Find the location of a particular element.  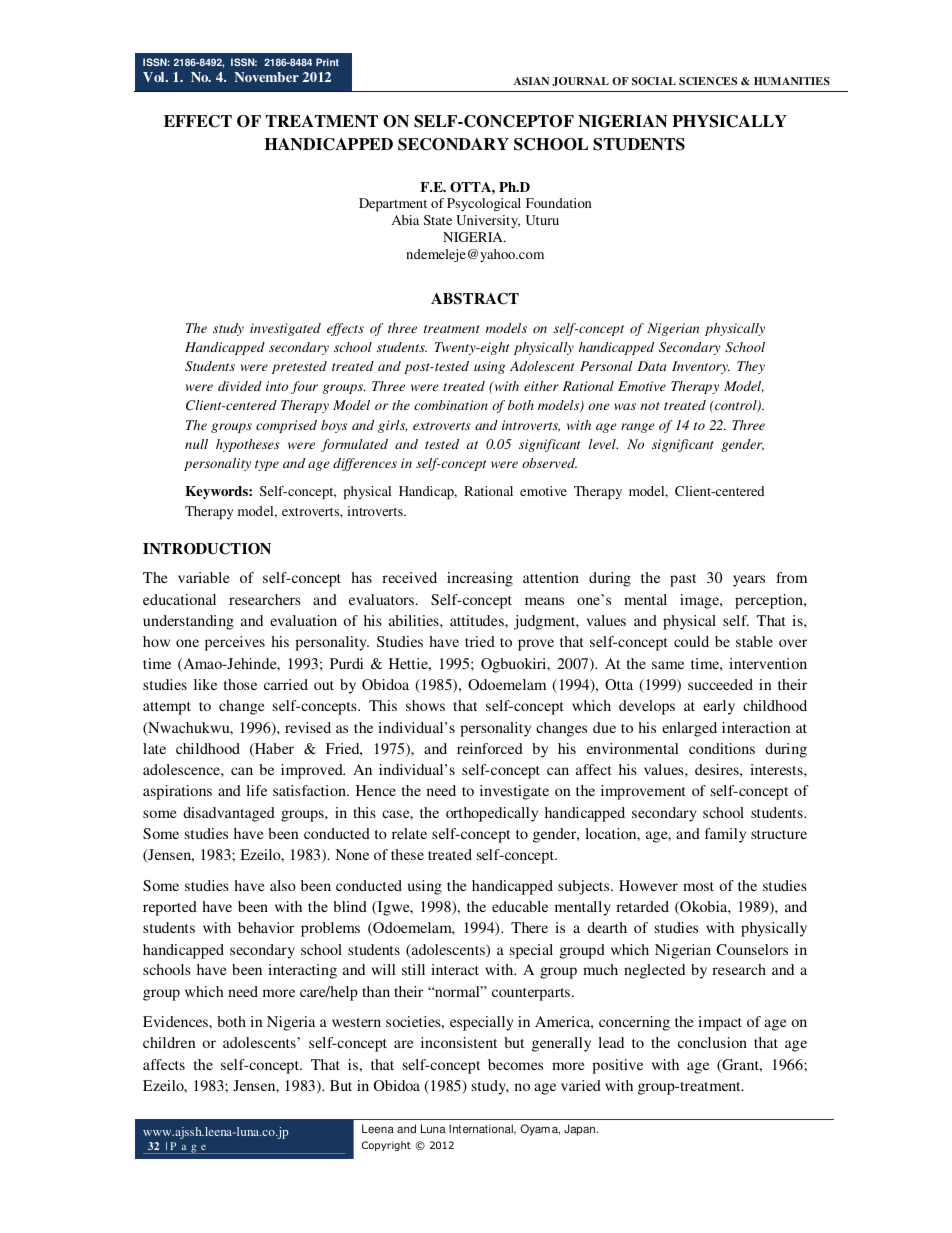

ASIAN is located at coordinates (531, 81).
